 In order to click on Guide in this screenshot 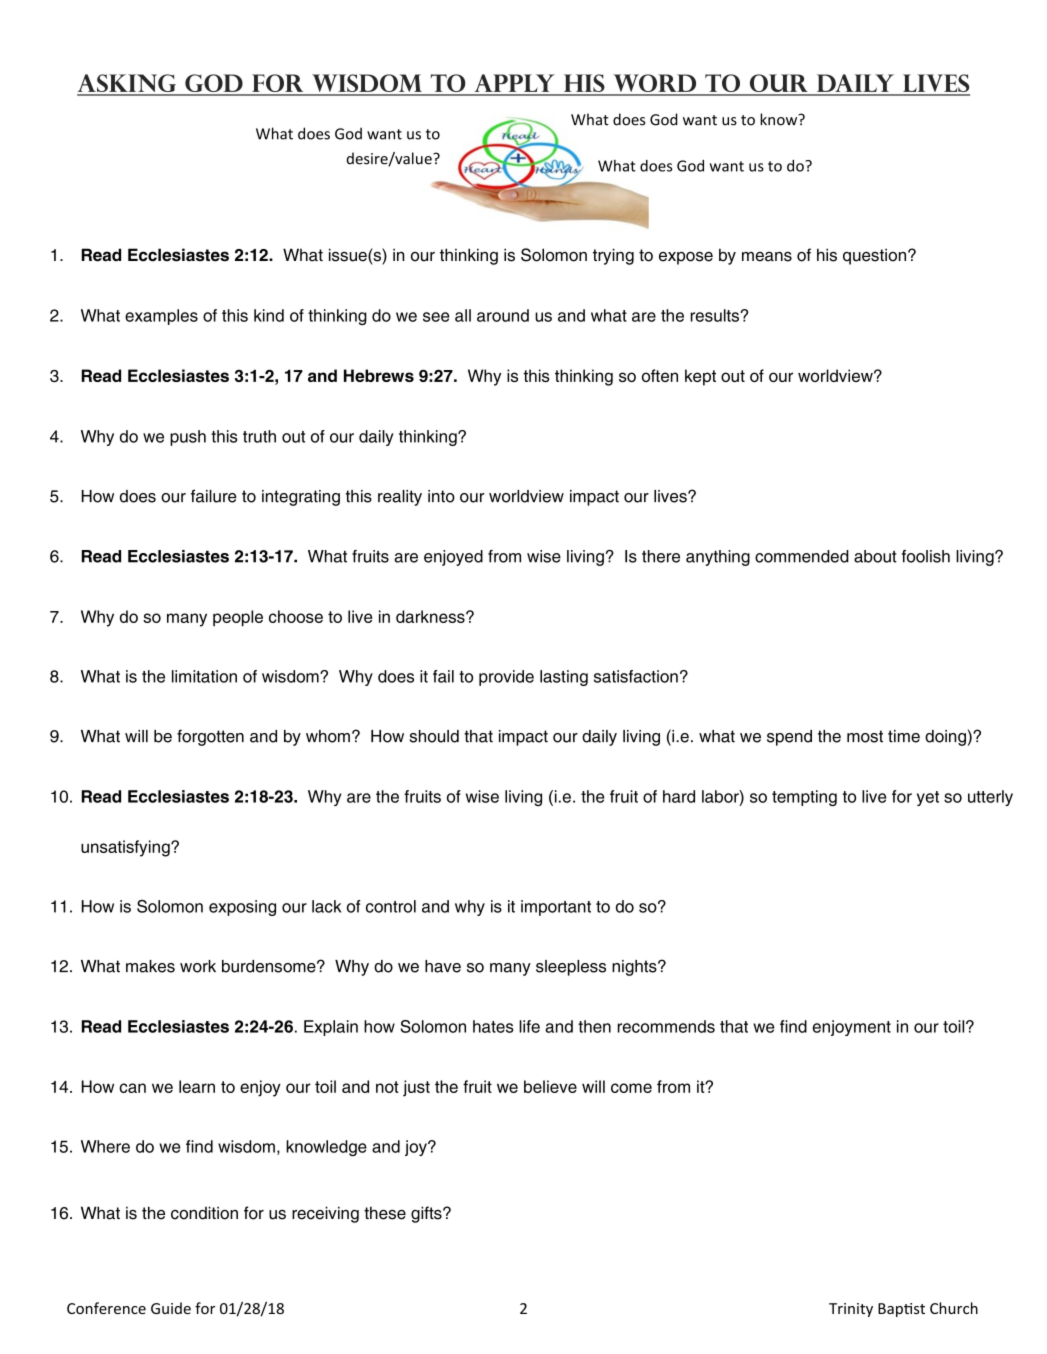, I will do `click(171, 1308)`.
